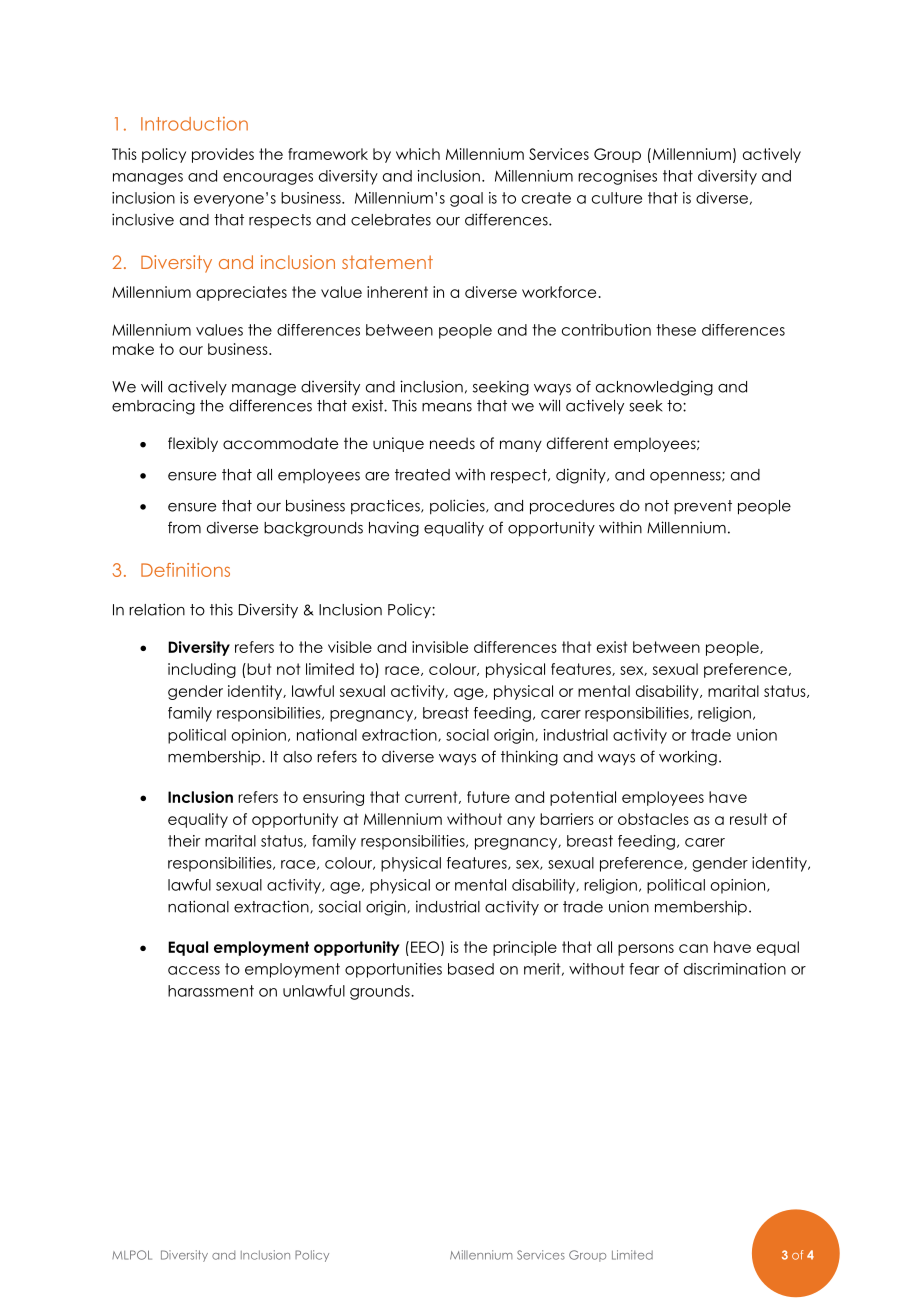  I want to click on Definitions, so click(185, 570).
